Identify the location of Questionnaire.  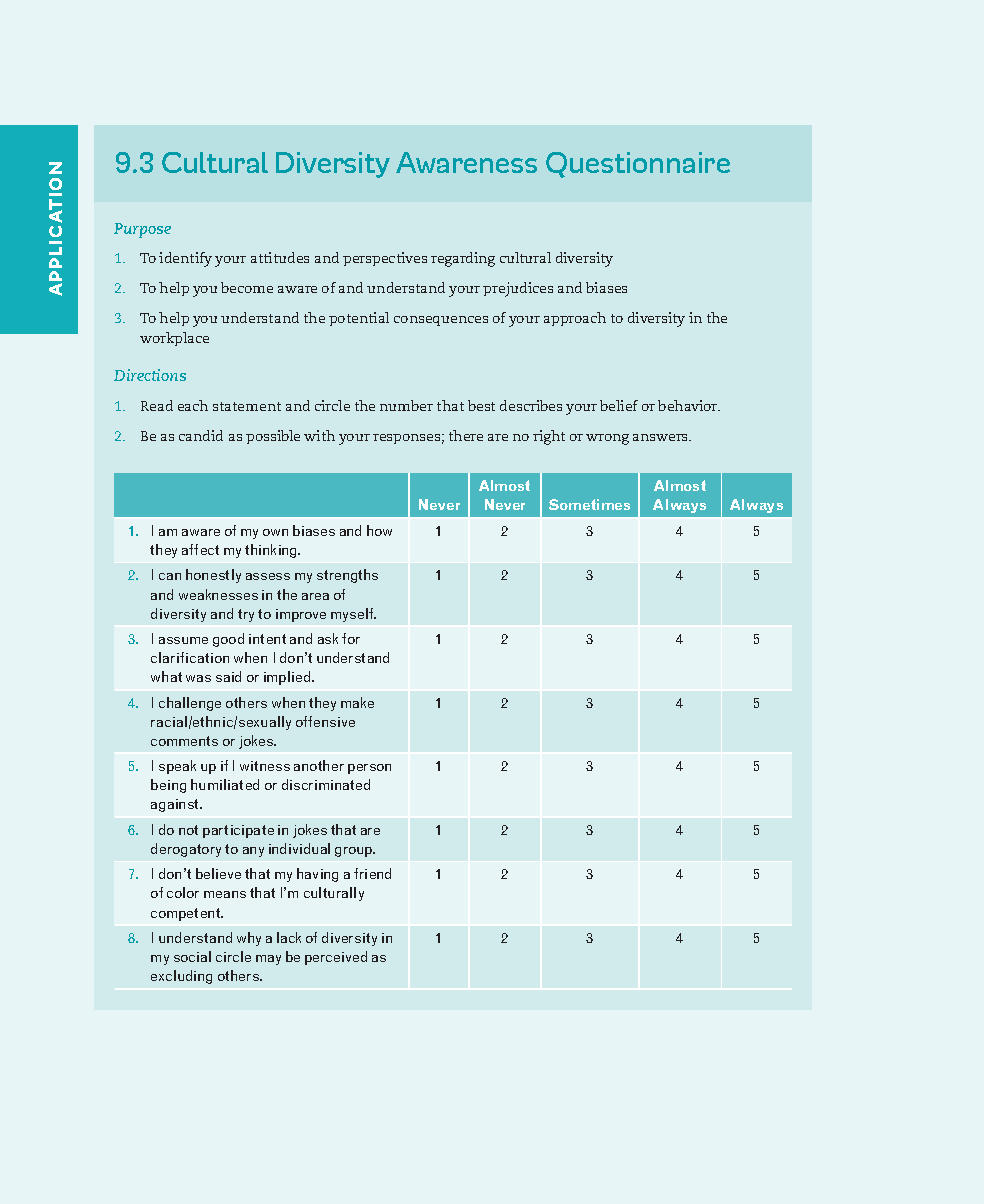
(638, 165).
